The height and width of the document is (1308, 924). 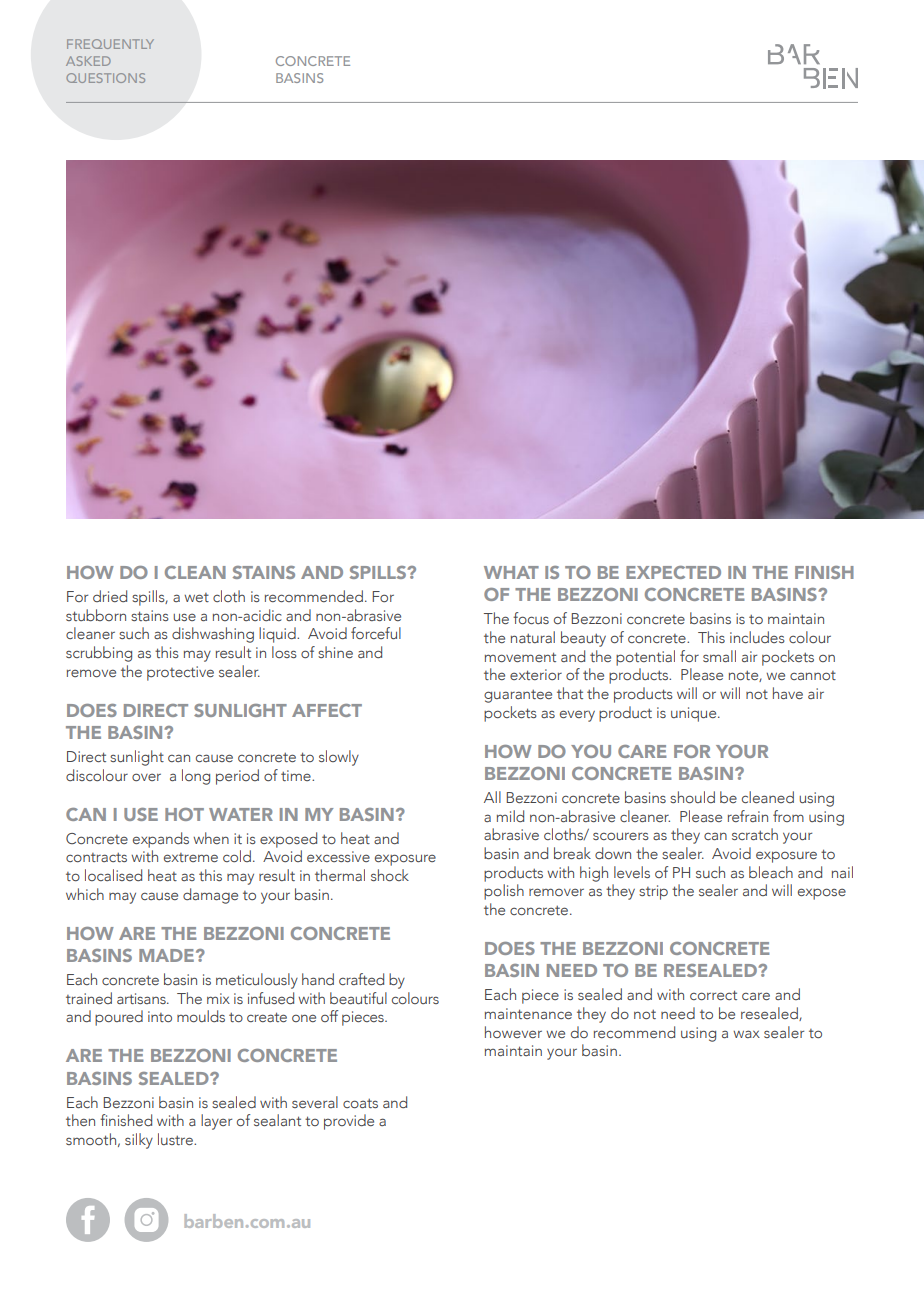 I want to click on scratch, so click(x=755, y=834).
